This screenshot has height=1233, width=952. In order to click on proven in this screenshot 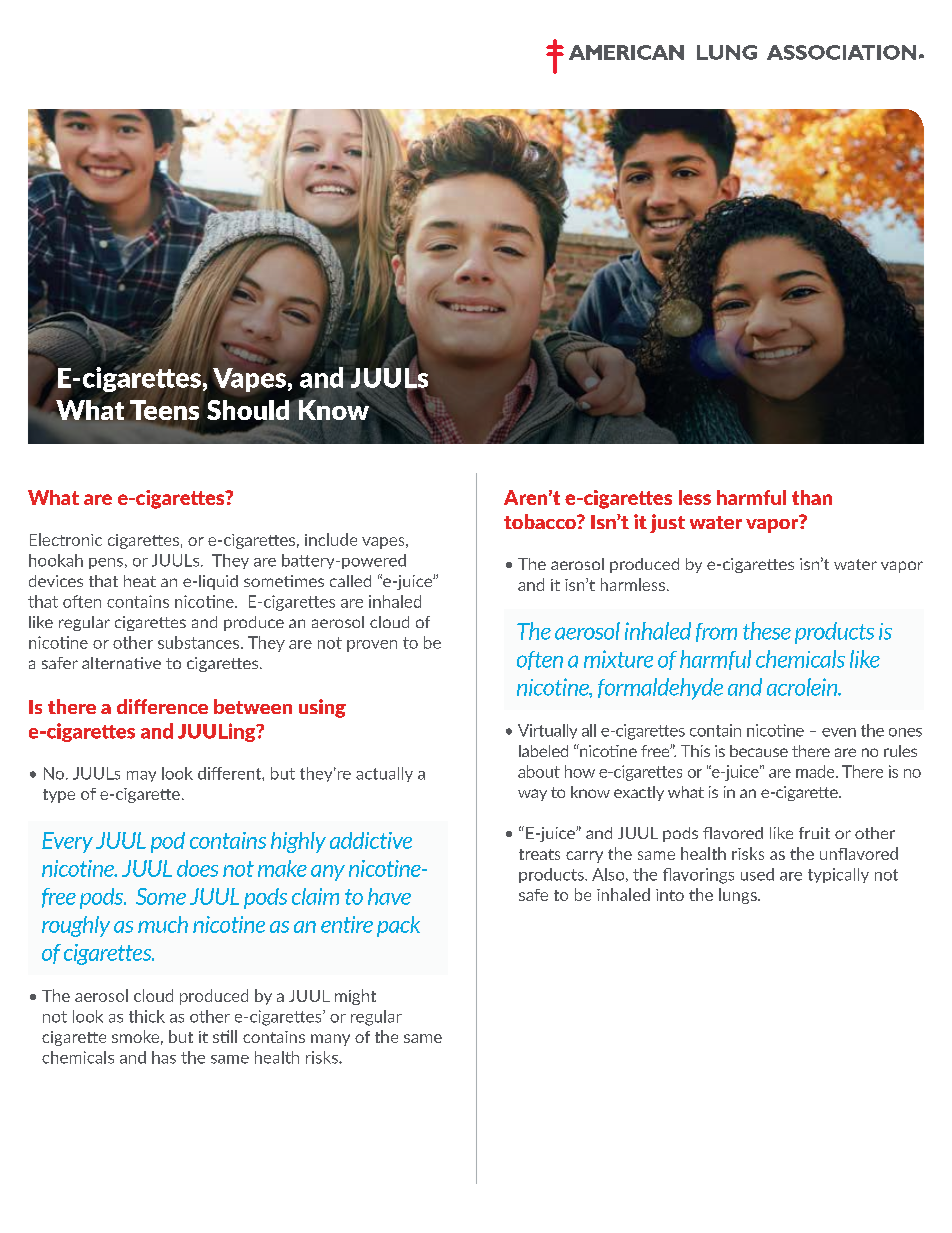, I will do `click(372, 646)`.
